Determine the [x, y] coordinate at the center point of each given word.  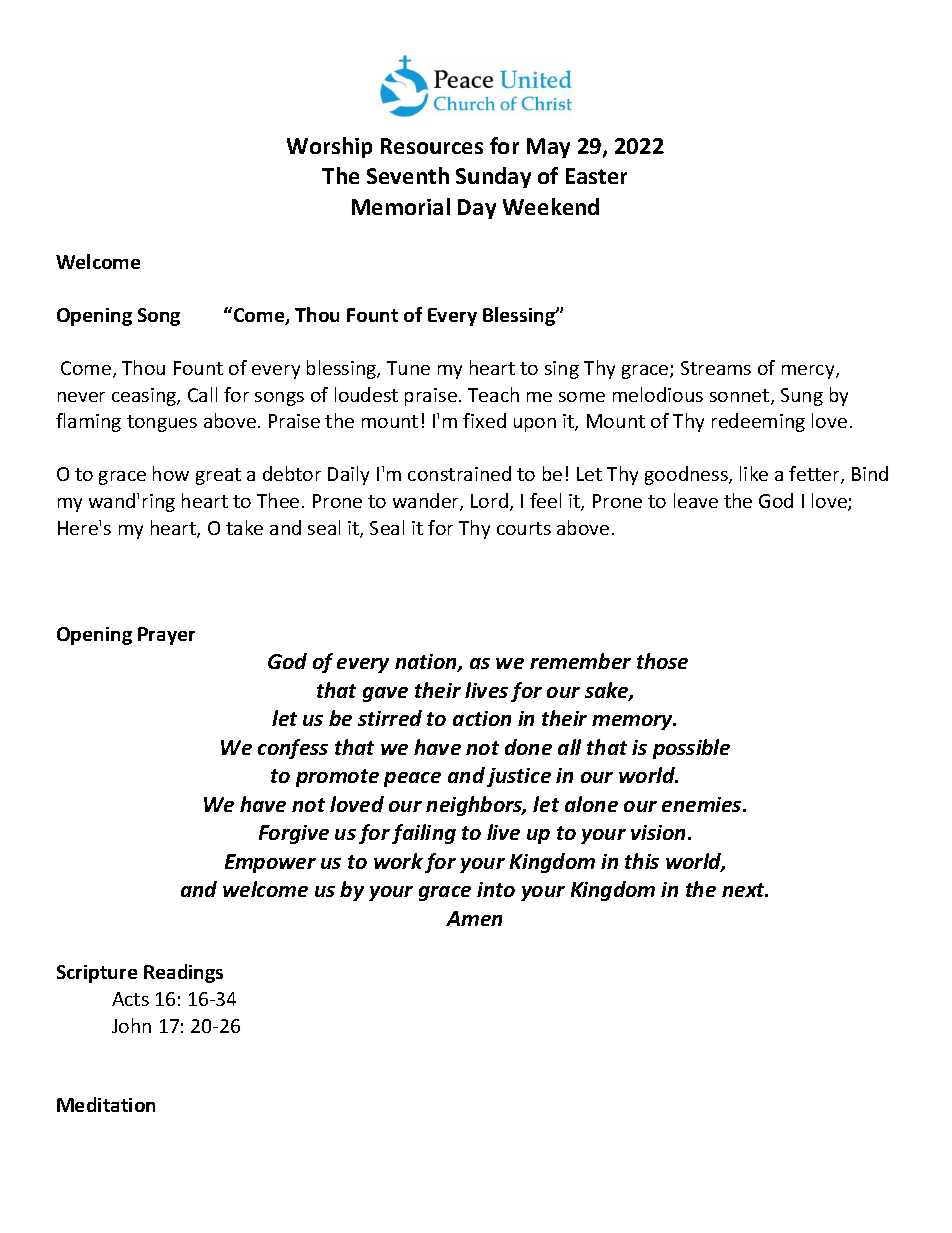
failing [424, 834]
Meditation [106, 1104]
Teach [493, 394]
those [662, 661]
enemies [703, 804]
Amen [474, 918]
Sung [802, 397]
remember [580, 661]
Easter [596, 176]
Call [202, 394]
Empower [270, 863]
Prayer [166, 636]
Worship [329, 147]
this [642, 861]
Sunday [493, 177]
